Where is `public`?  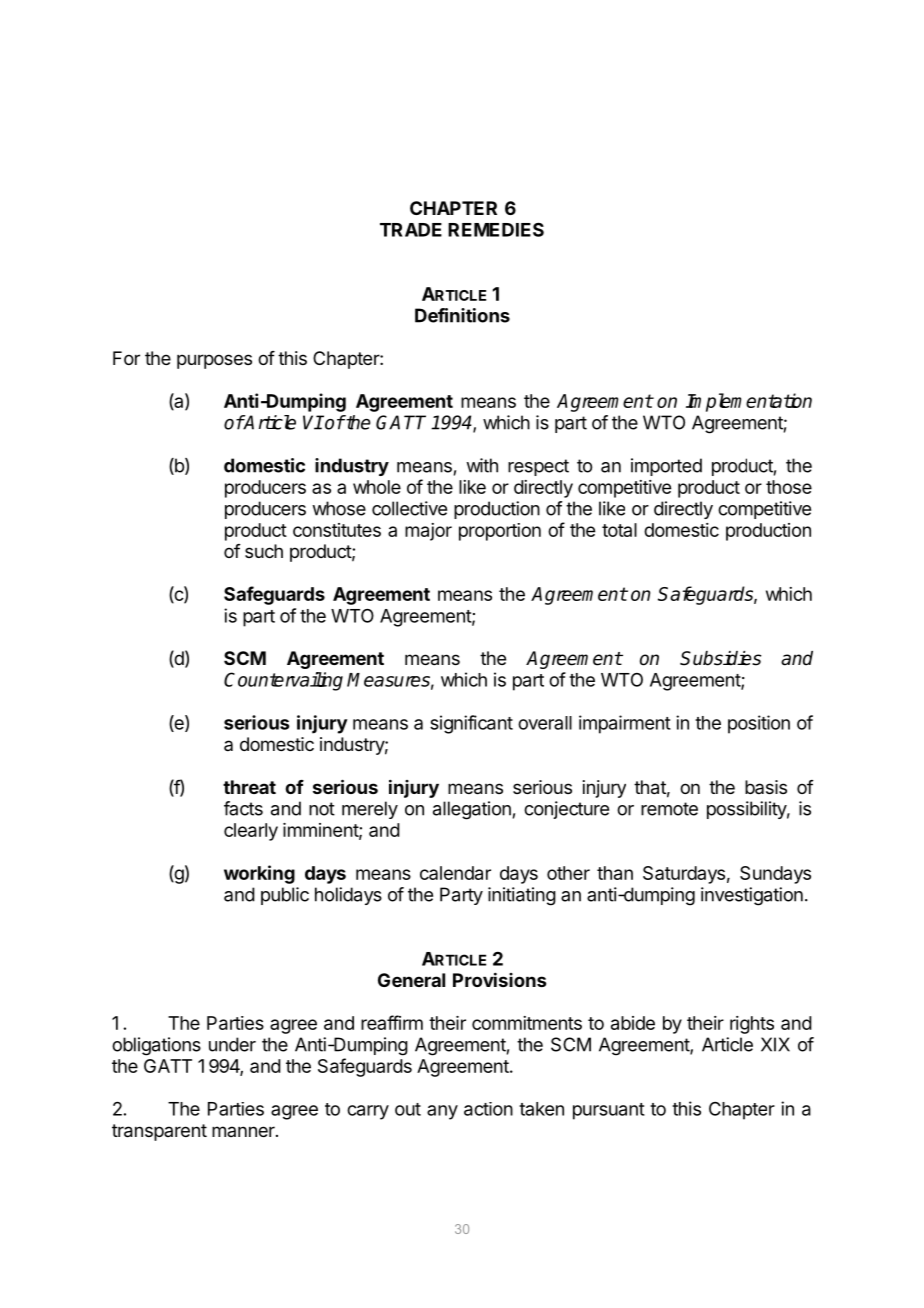 public is located at coordinates (285, 896).
